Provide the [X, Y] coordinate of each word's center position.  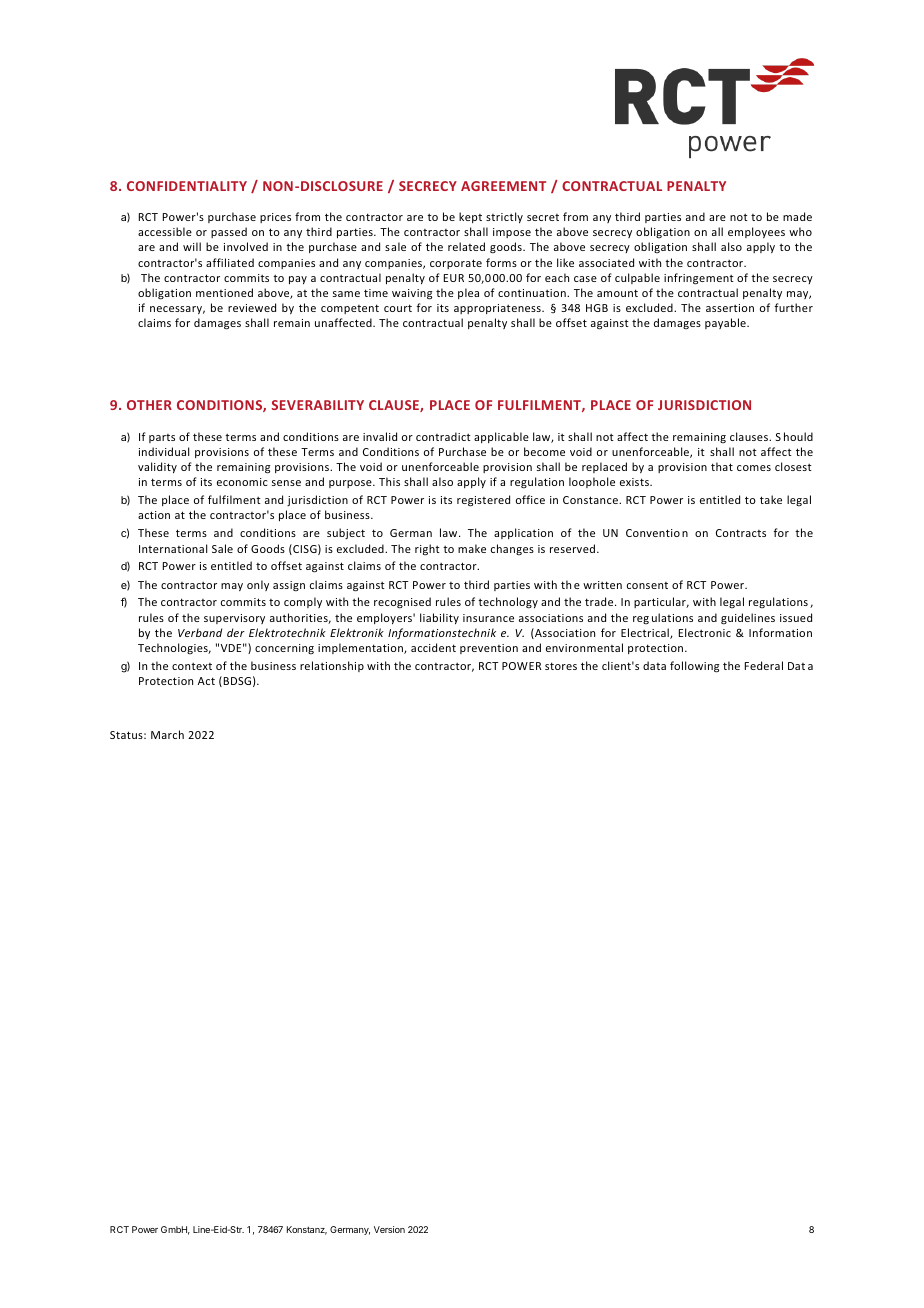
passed [229, 232]
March [167, 734]
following [694, 667]
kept [470, 217]
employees [756, 232]
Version [389, 1229]
